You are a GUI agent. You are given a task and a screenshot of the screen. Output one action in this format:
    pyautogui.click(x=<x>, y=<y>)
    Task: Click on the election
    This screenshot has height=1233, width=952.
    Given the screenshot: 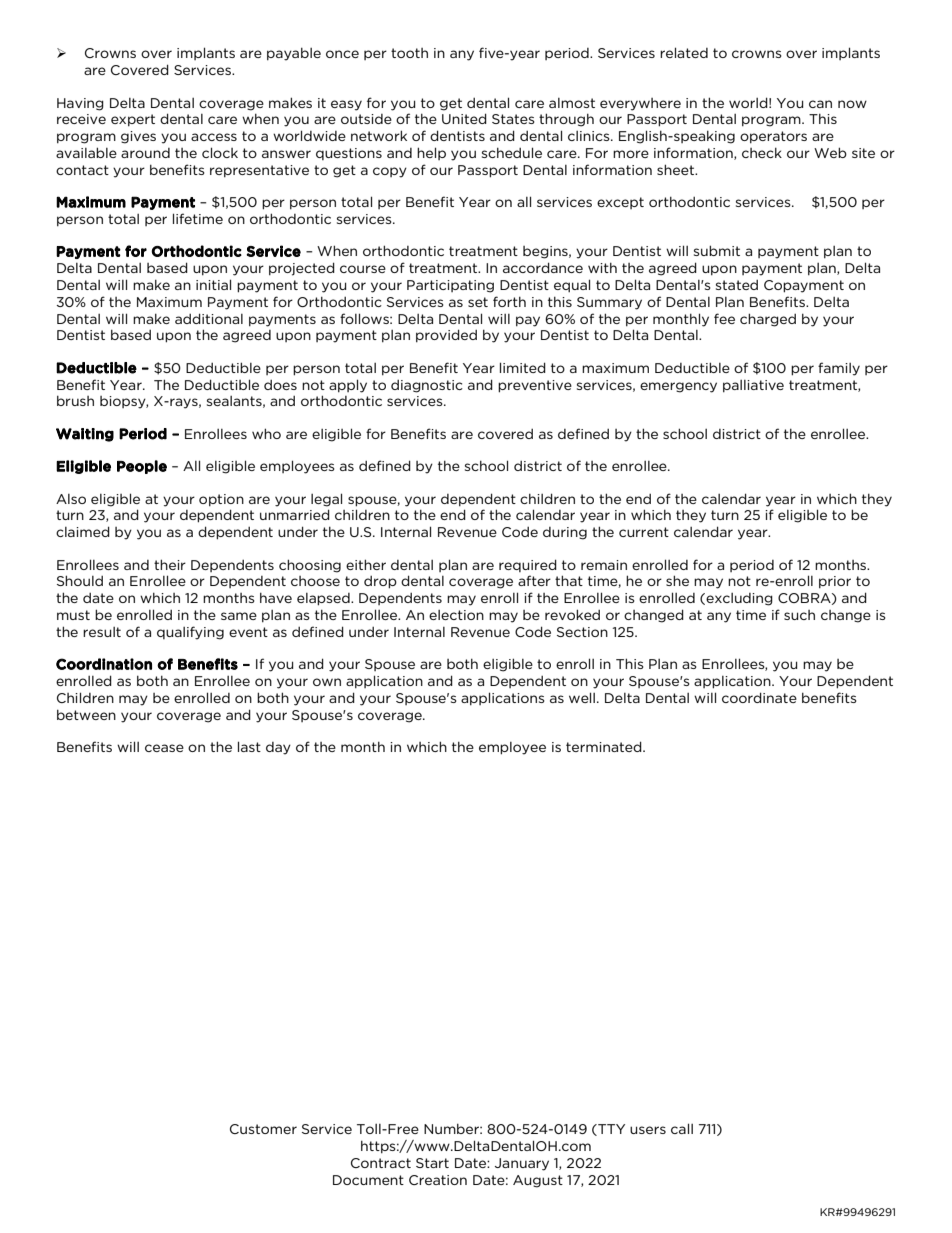 What is the action you would take?
    pyautogui.click(x=456, y=615)
